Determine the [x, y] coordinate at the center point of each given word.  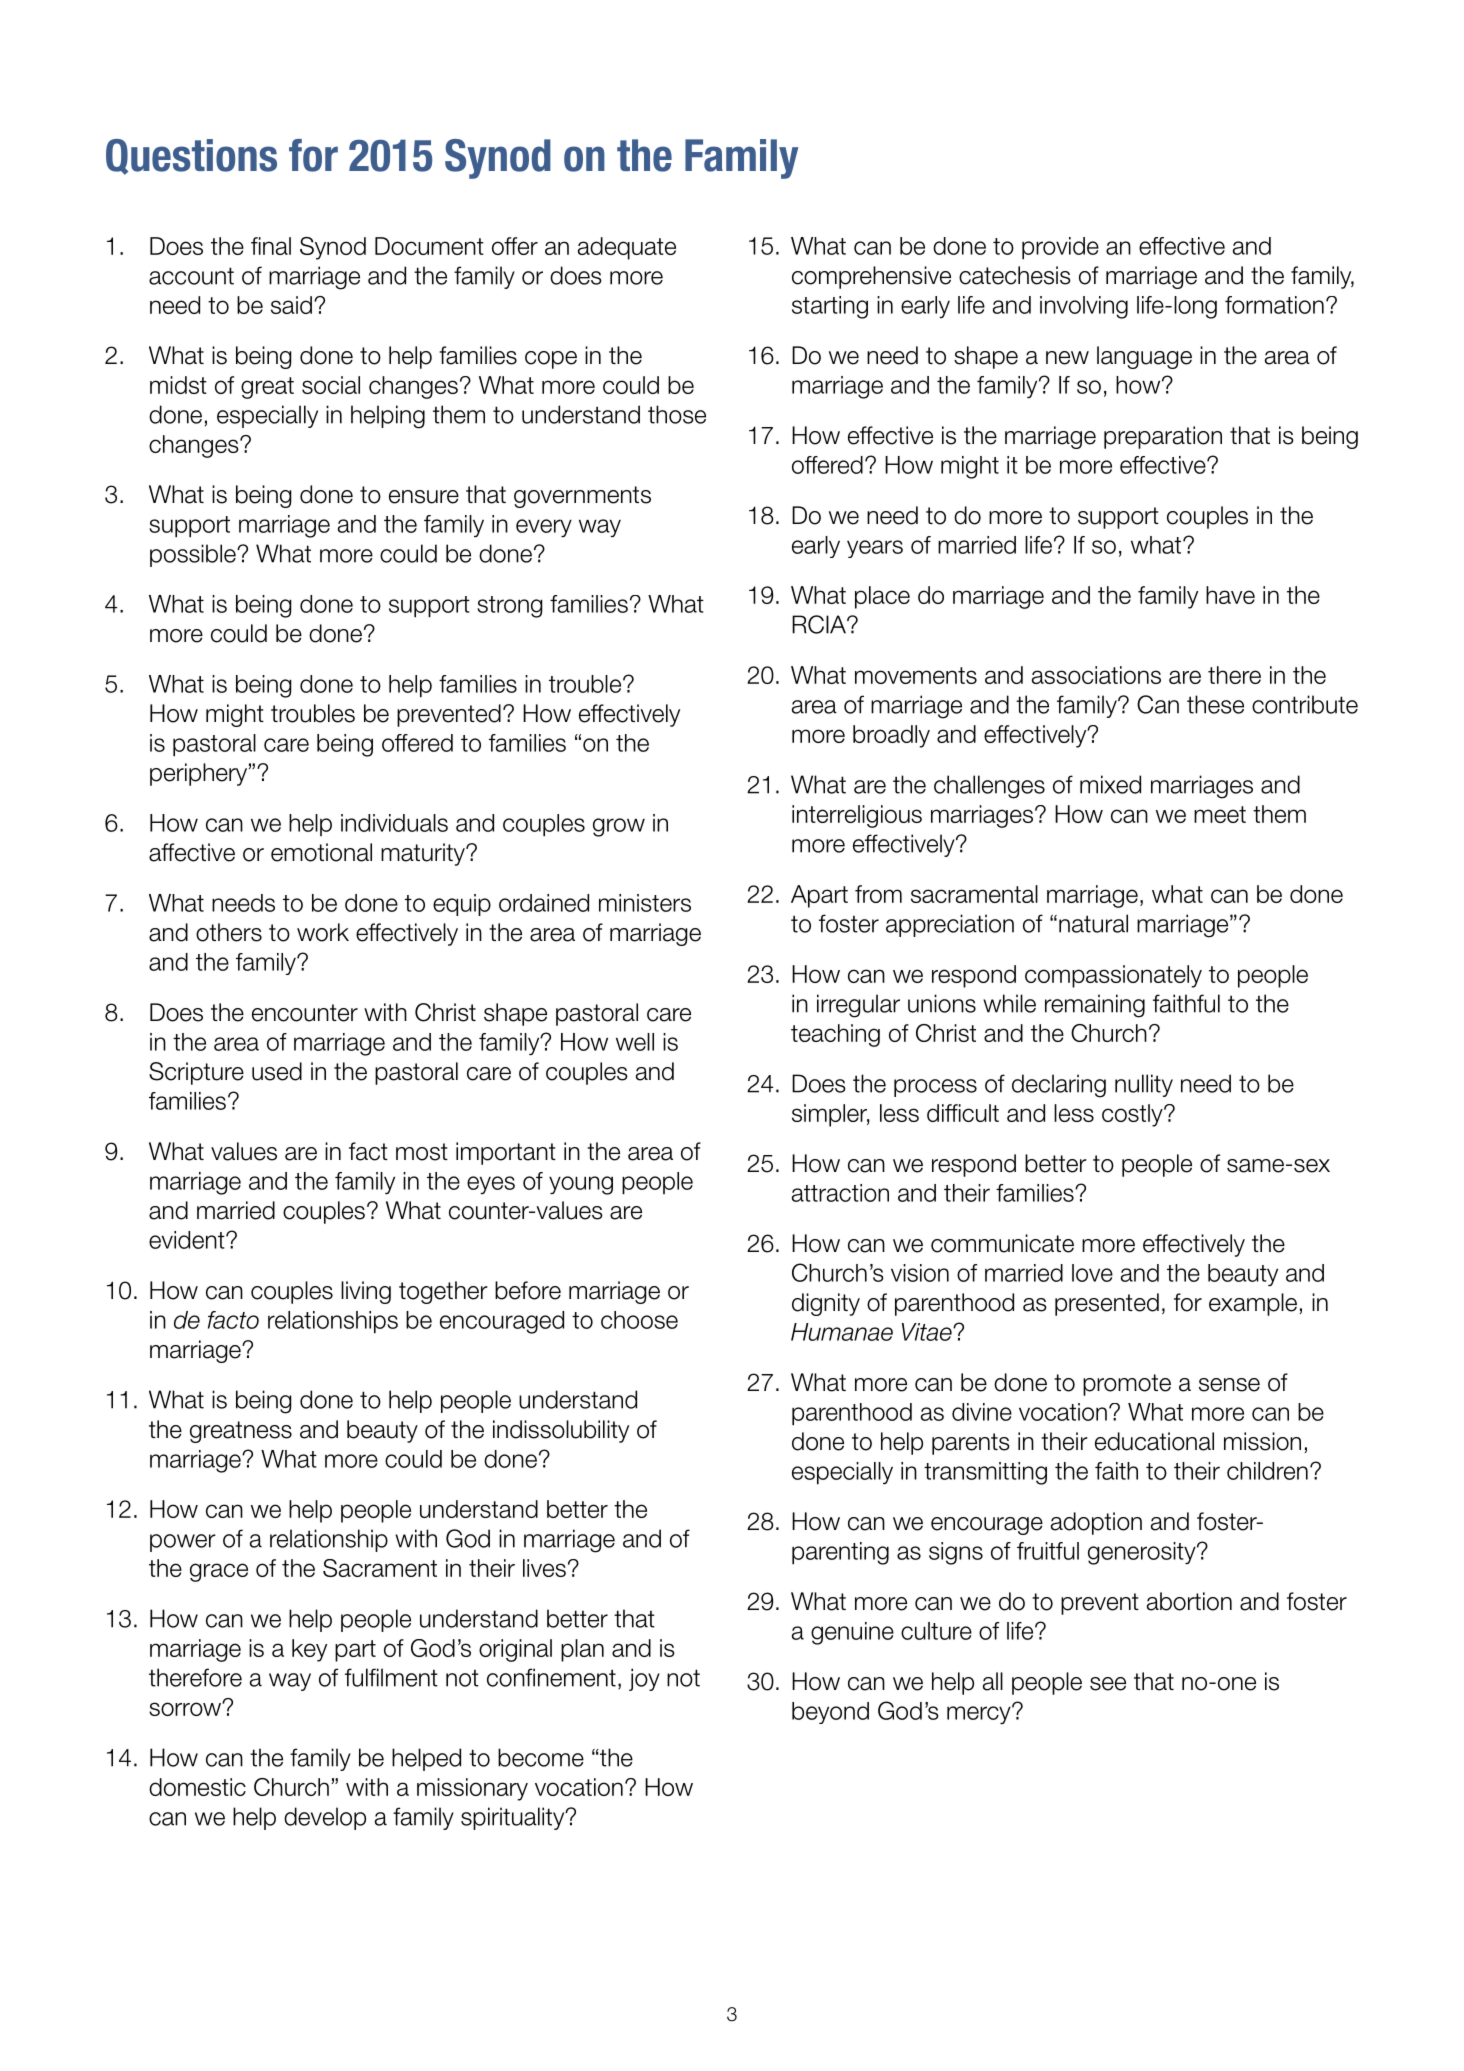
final [271, 246]
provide [1060, 248]
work [323, 932]
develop [325, 1818]
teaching [835, 1035]
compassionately [1113, 976]
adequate [627, 248]
